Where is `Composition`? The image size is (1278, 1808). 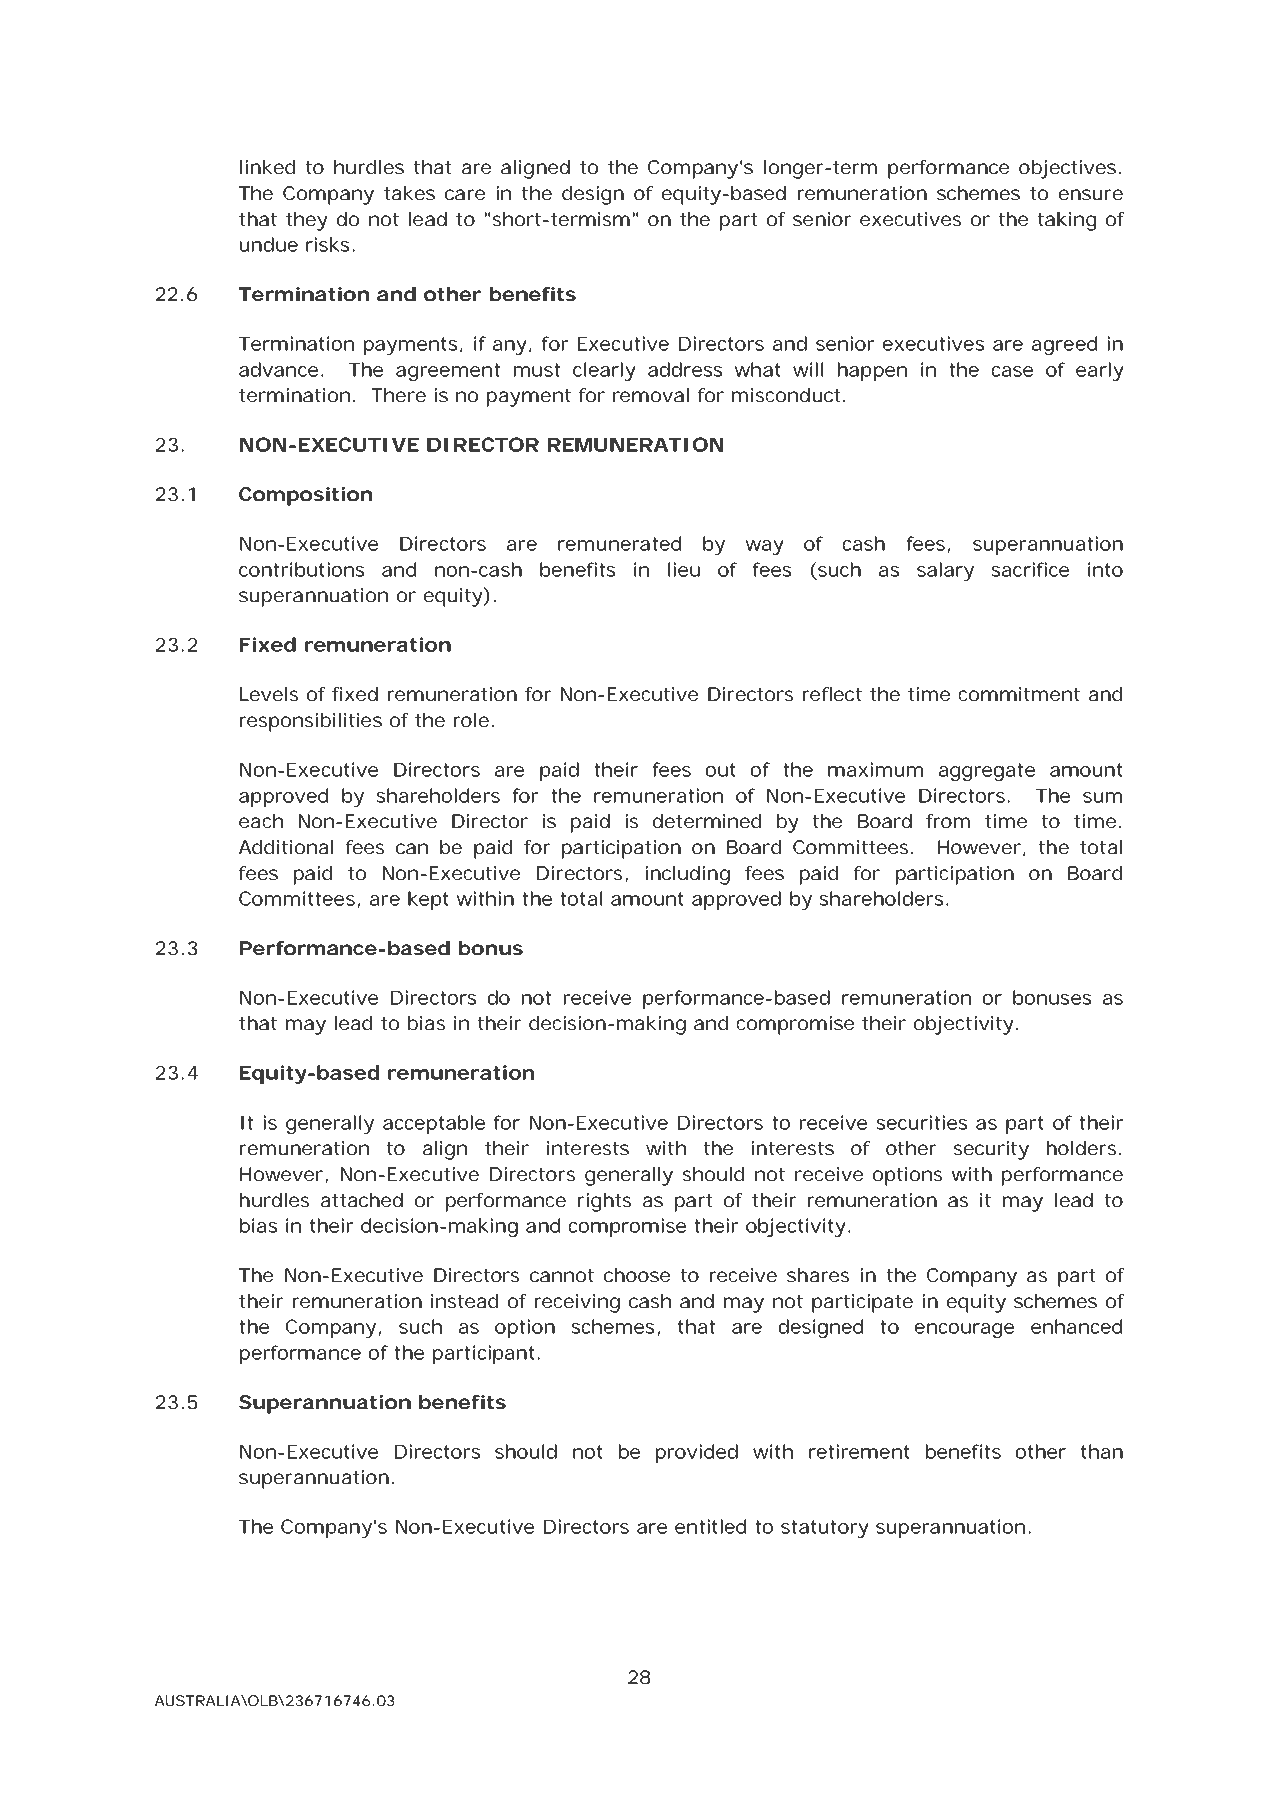
Composition is located at coordinates (305, 496).
